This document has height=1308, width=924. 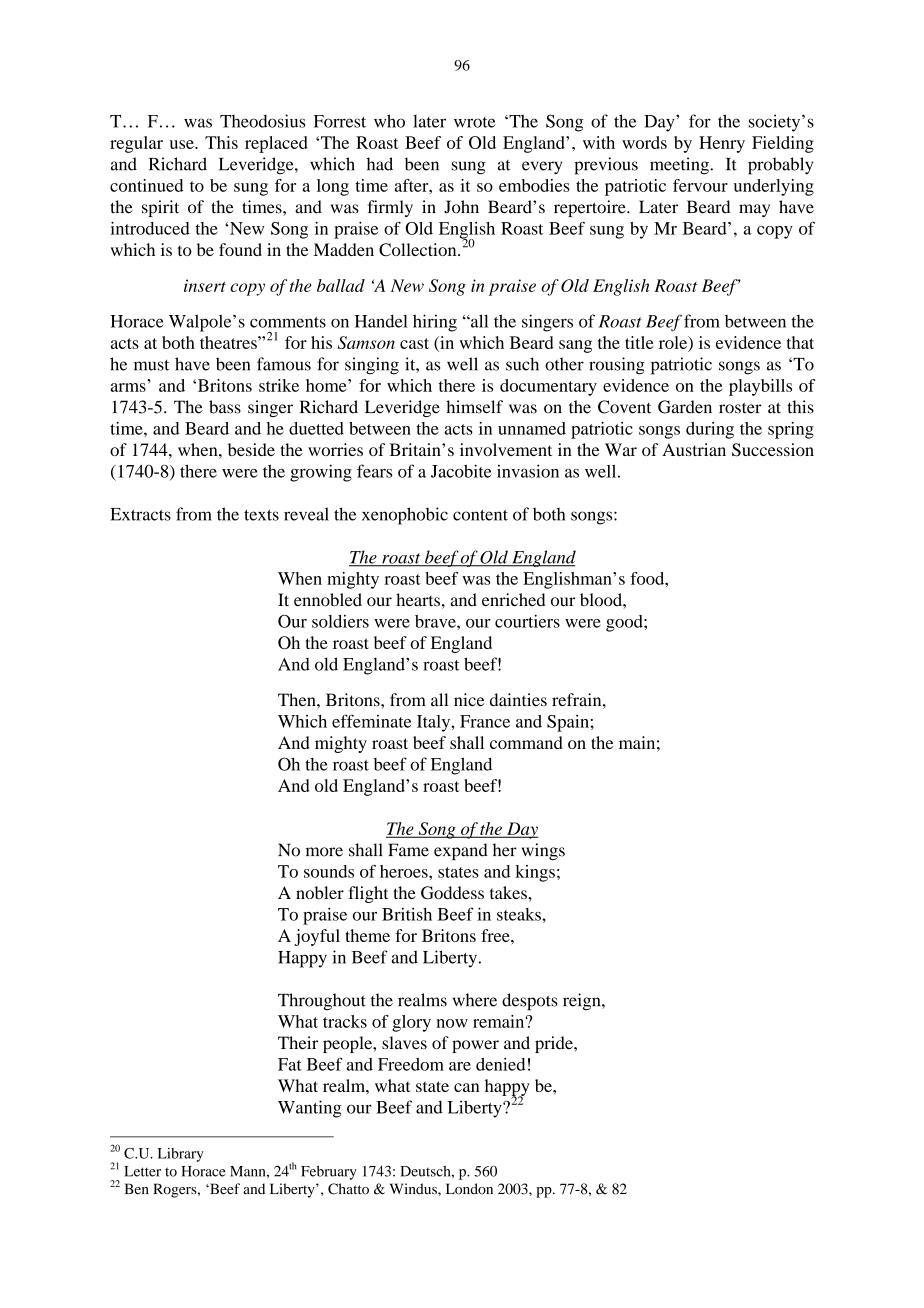 What do you see at coordinates (181, 1155) in the document?
I see `Library` at bounding box center [181, 1155].
